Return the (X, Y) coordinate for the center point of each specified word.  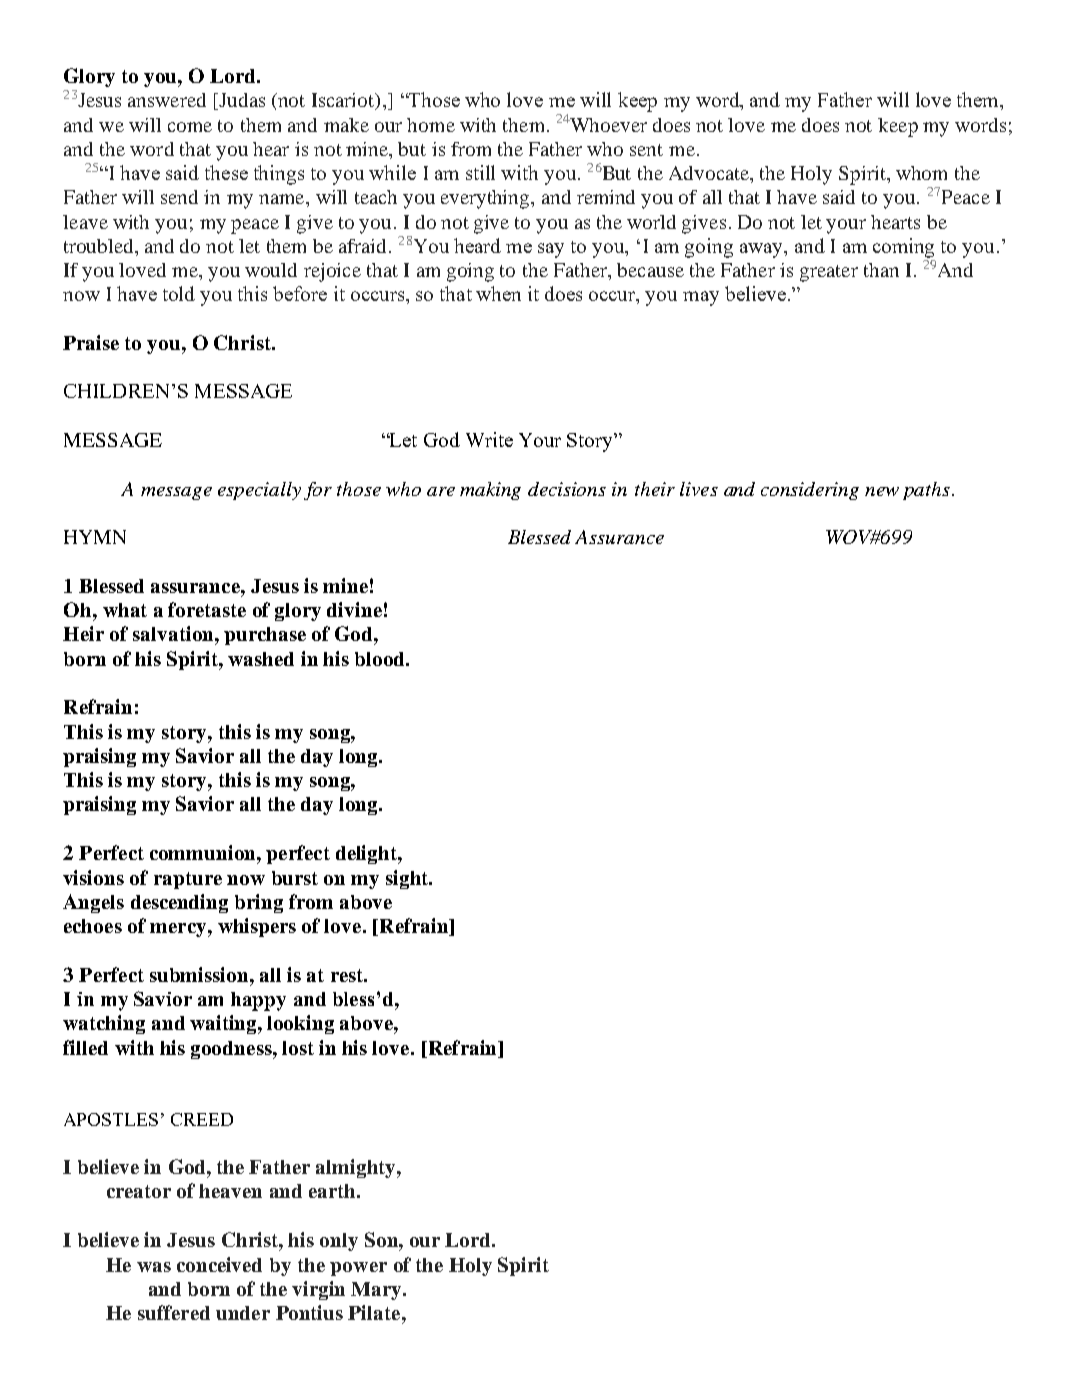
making (490, 491)
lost (298, 1048)
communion (204, 852)
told (179, 293)
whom (921, 173)
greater (829, 273)
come (190, 127)
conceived (219, 1264)
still (480, 172)
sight (408, 879)
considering (810, 491)
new (882, 491)
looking (300, 1024)
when (498, 293)
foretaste (207, 609)
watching (104, 1024)
